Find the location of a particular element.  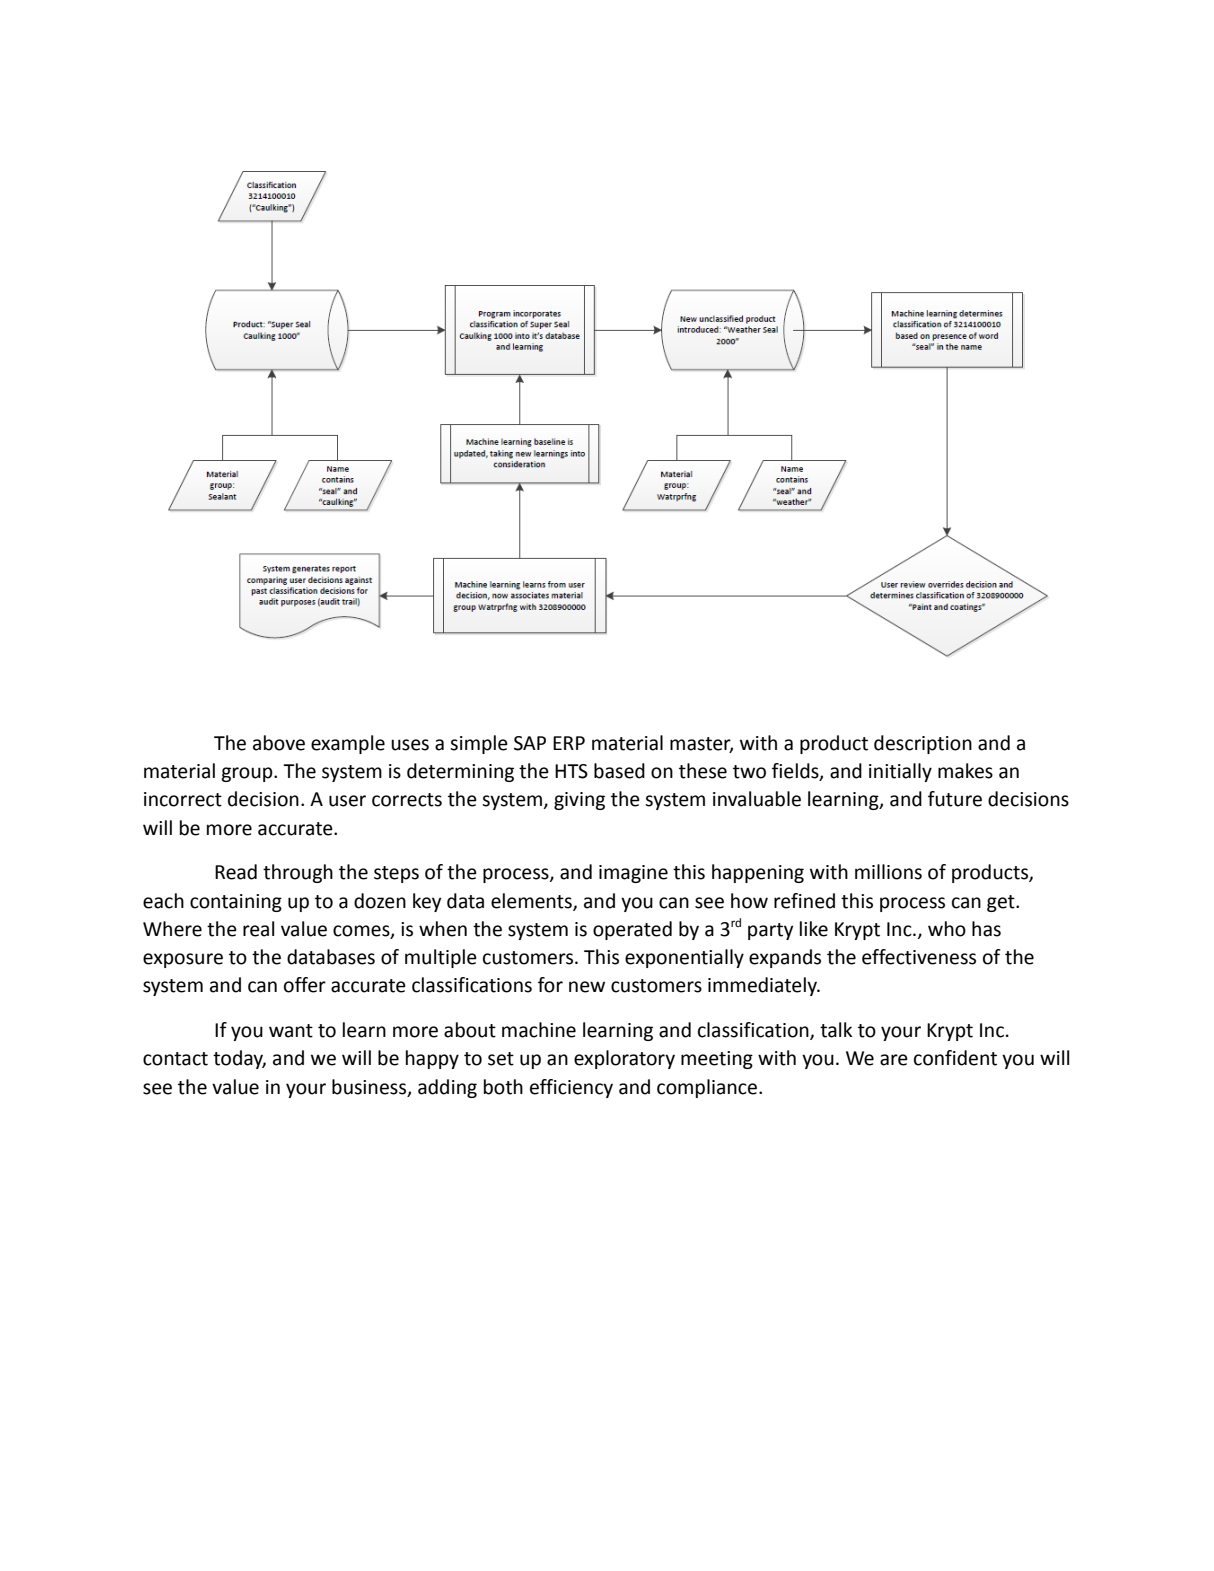

are is located at coordinates (894, 1060).
